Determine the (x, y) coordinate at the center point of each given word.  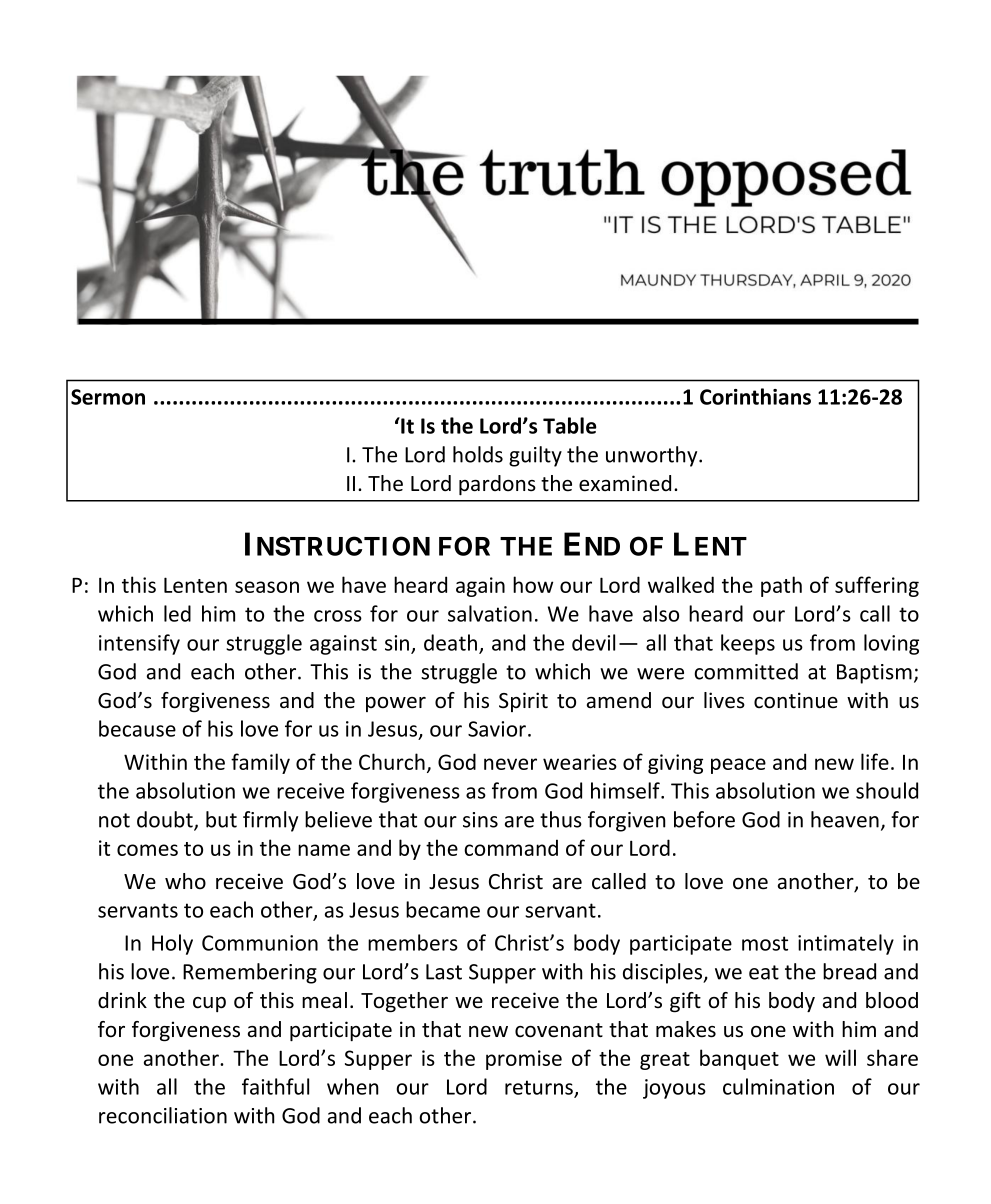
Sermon (108, 397)
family (260, 763)
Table (570, 425)
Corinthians (755, 396)
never (510, 764)
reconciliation (163, 1115)
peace (738, 766)
